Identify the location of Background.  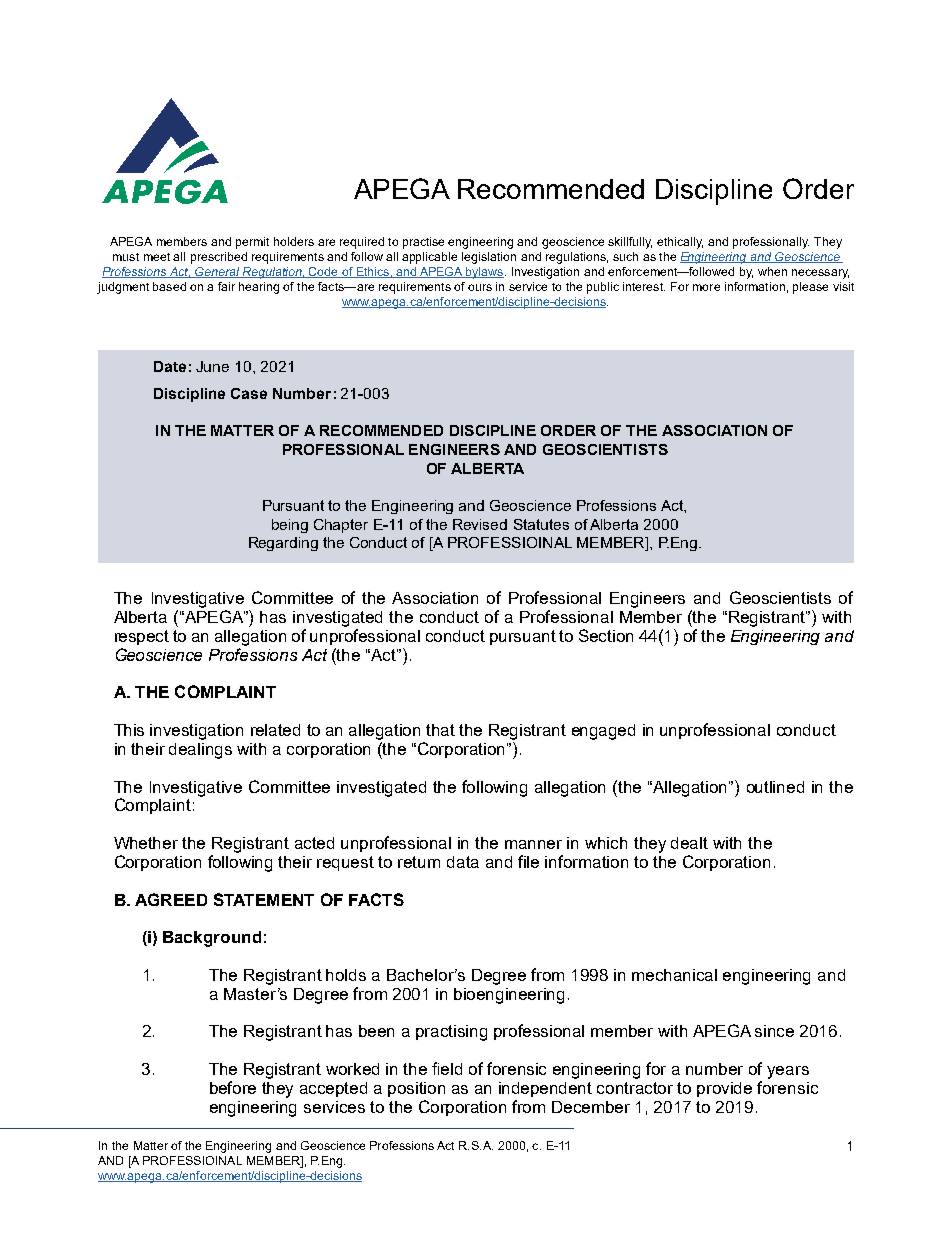
(212, 939).
